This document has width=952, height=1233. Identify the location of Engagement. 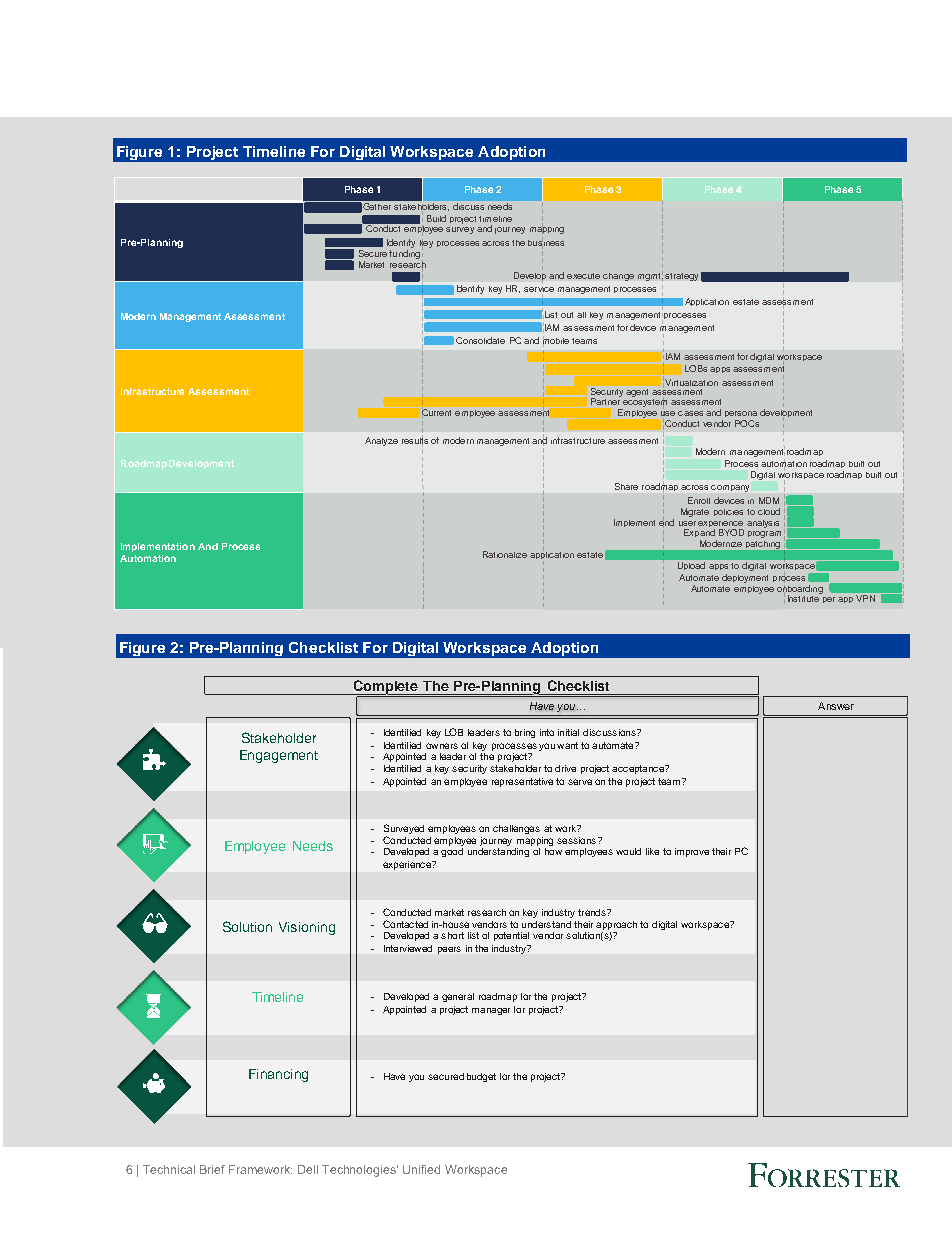
(279, 756).
